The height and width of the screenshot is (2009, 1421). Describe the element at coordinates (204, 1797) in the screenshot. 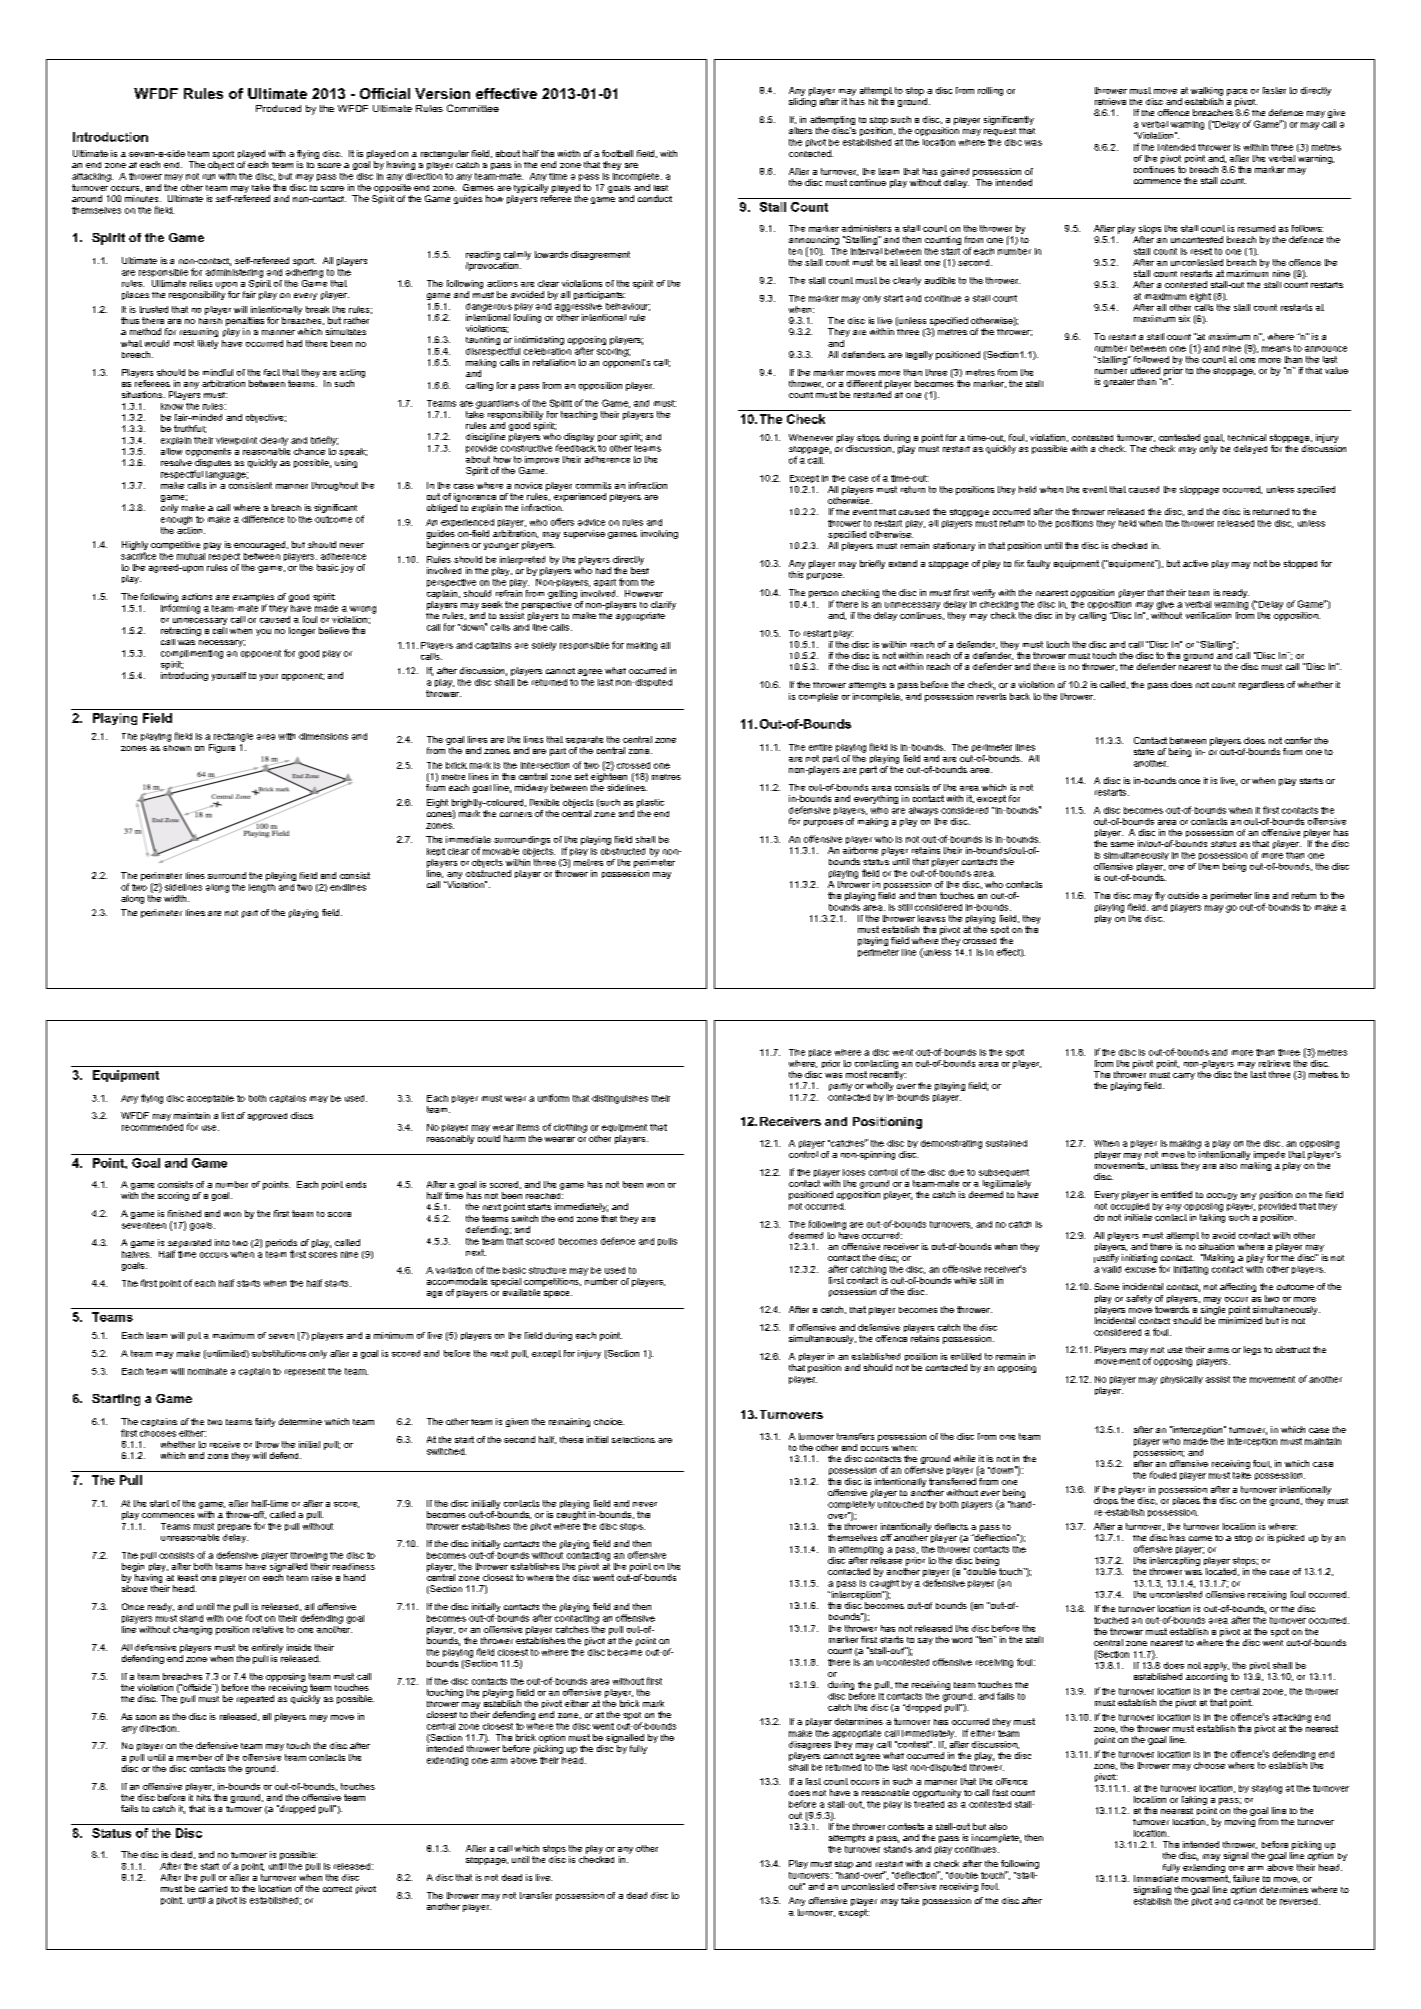

I see `hits` at that location.
